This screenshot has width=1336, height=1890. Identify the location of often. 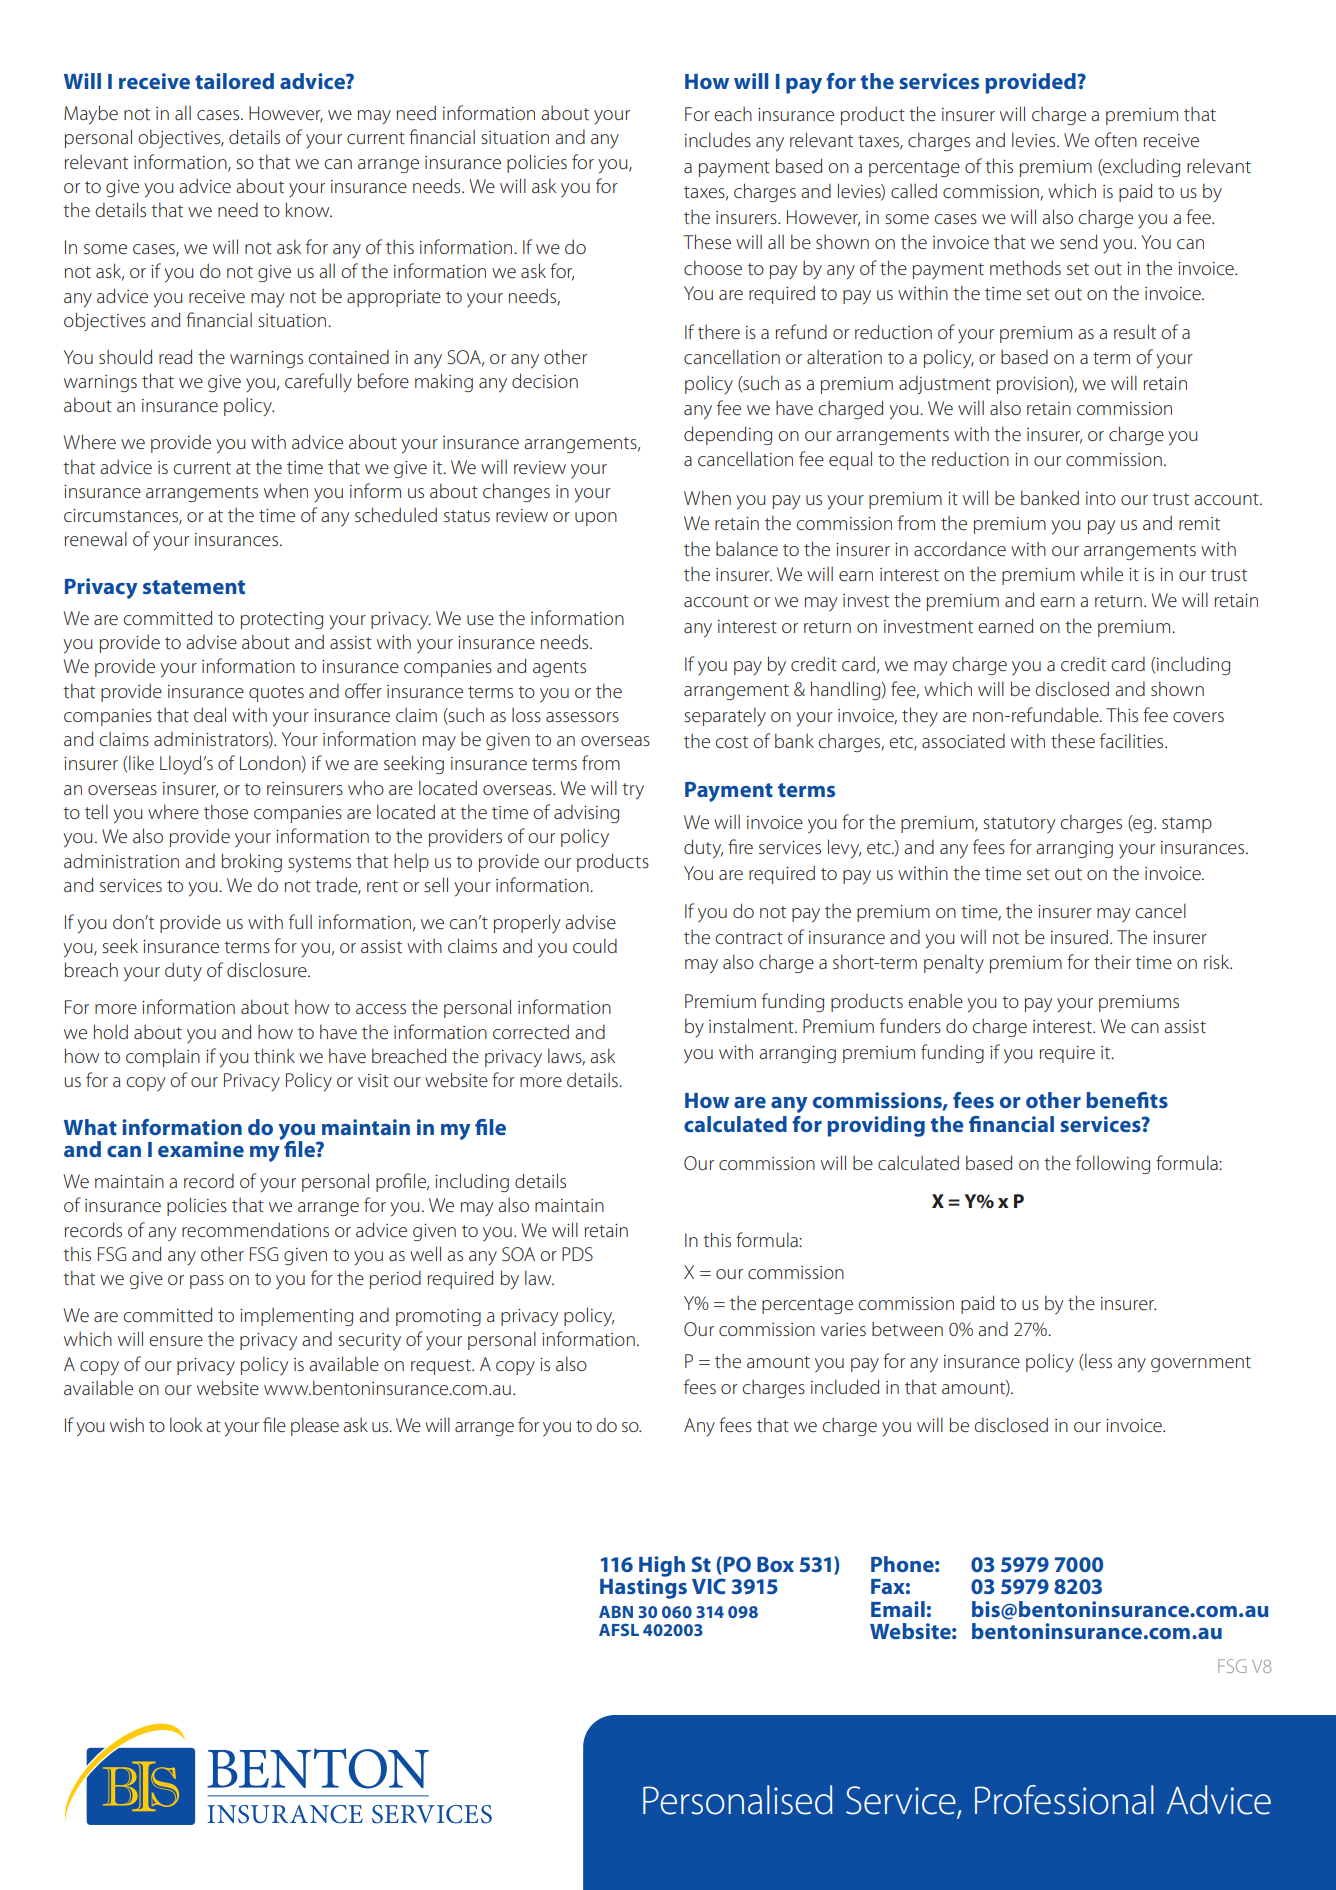
(1116, 140).
